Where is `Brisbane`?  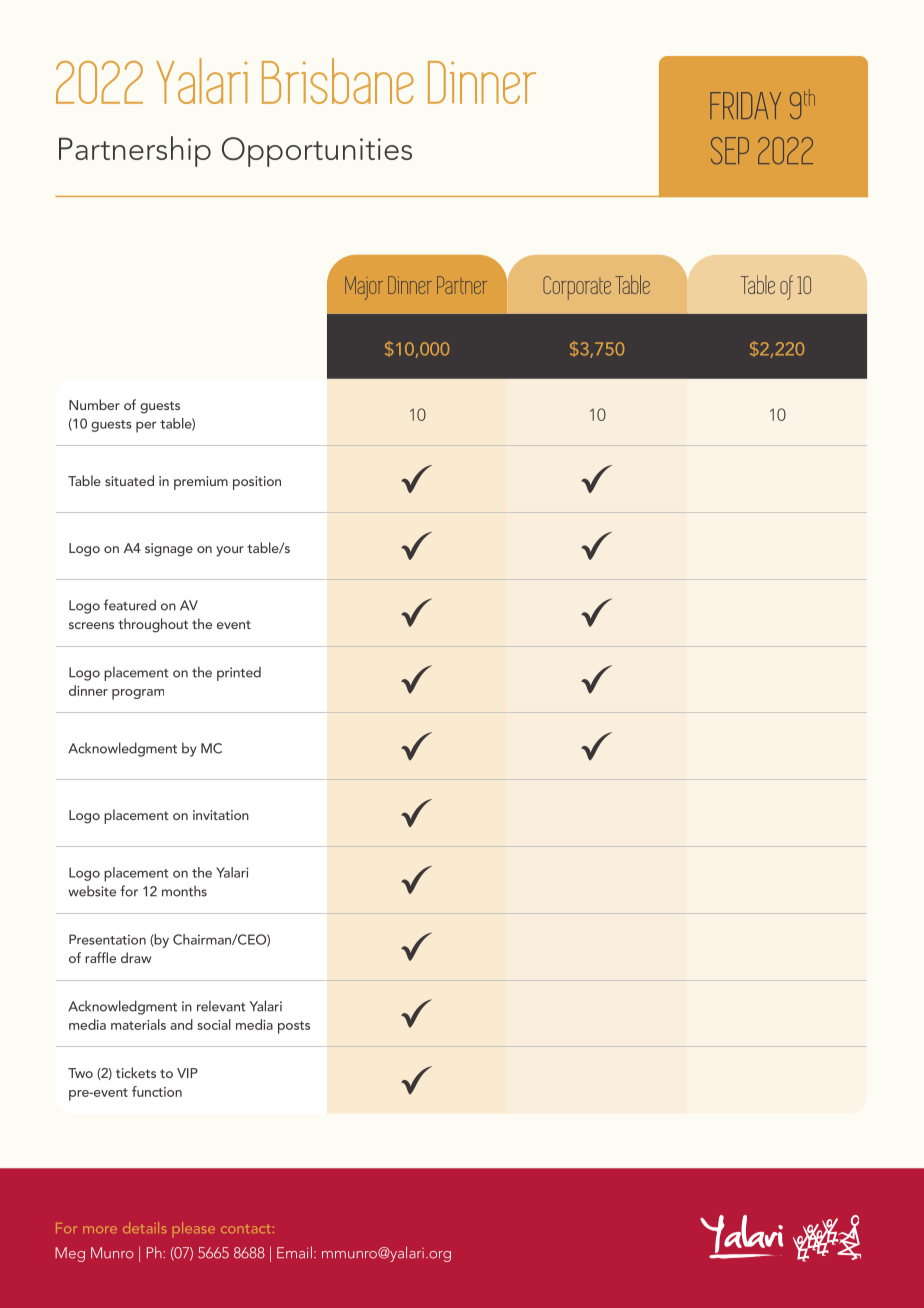 Brisbane is located at coordinates (338, 81).
